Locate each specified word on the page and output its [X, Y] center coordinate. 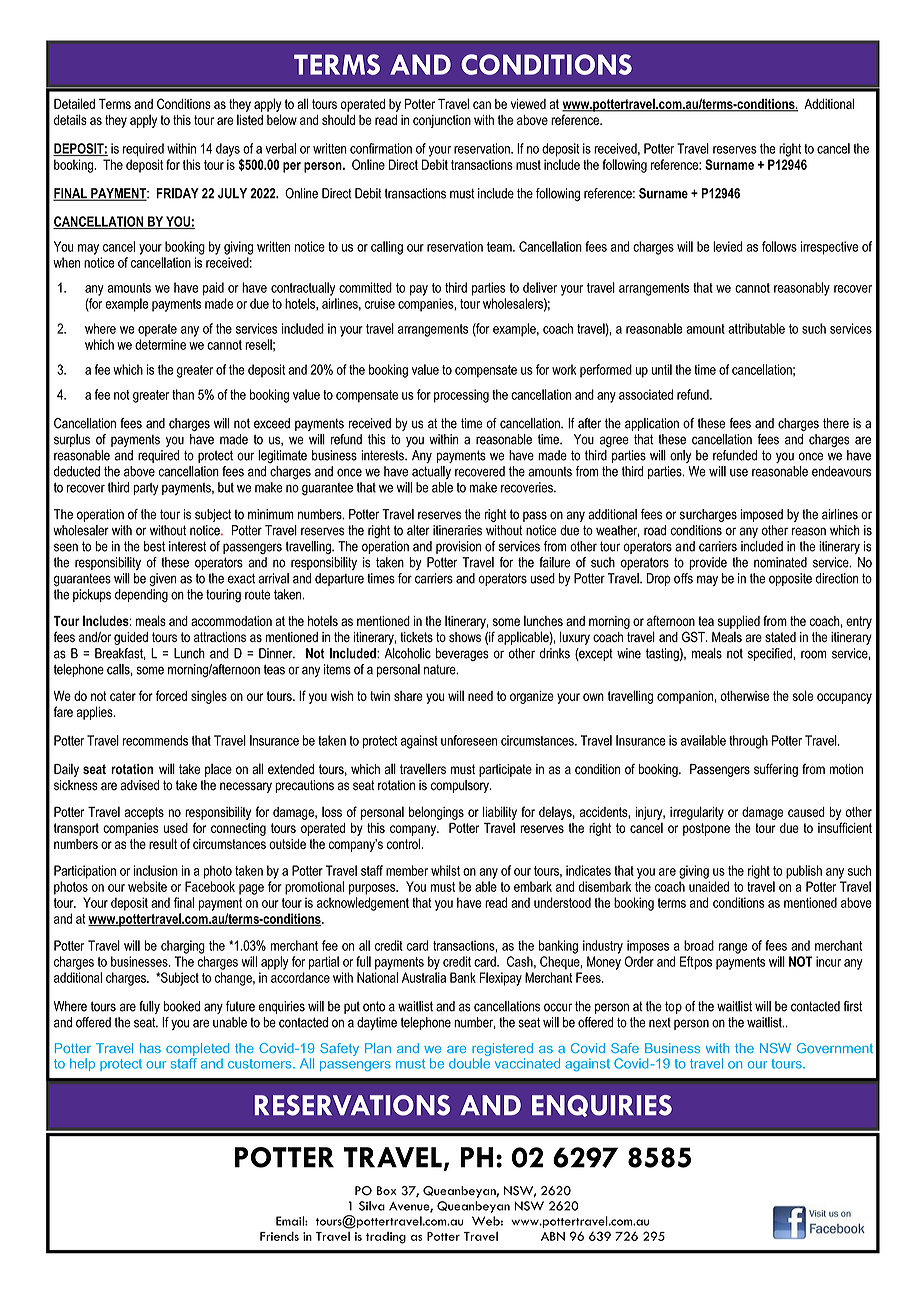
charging [183, 947]
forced [171, 695]
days [228, 150]
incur [828, 961]
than [183, 394]
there [836, 423]
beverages [462, 654]
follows [779, 246]
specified [771, 654]
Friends [279, 1236]
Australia [424, 977]
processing [461, 396]
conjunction [442, 121]
